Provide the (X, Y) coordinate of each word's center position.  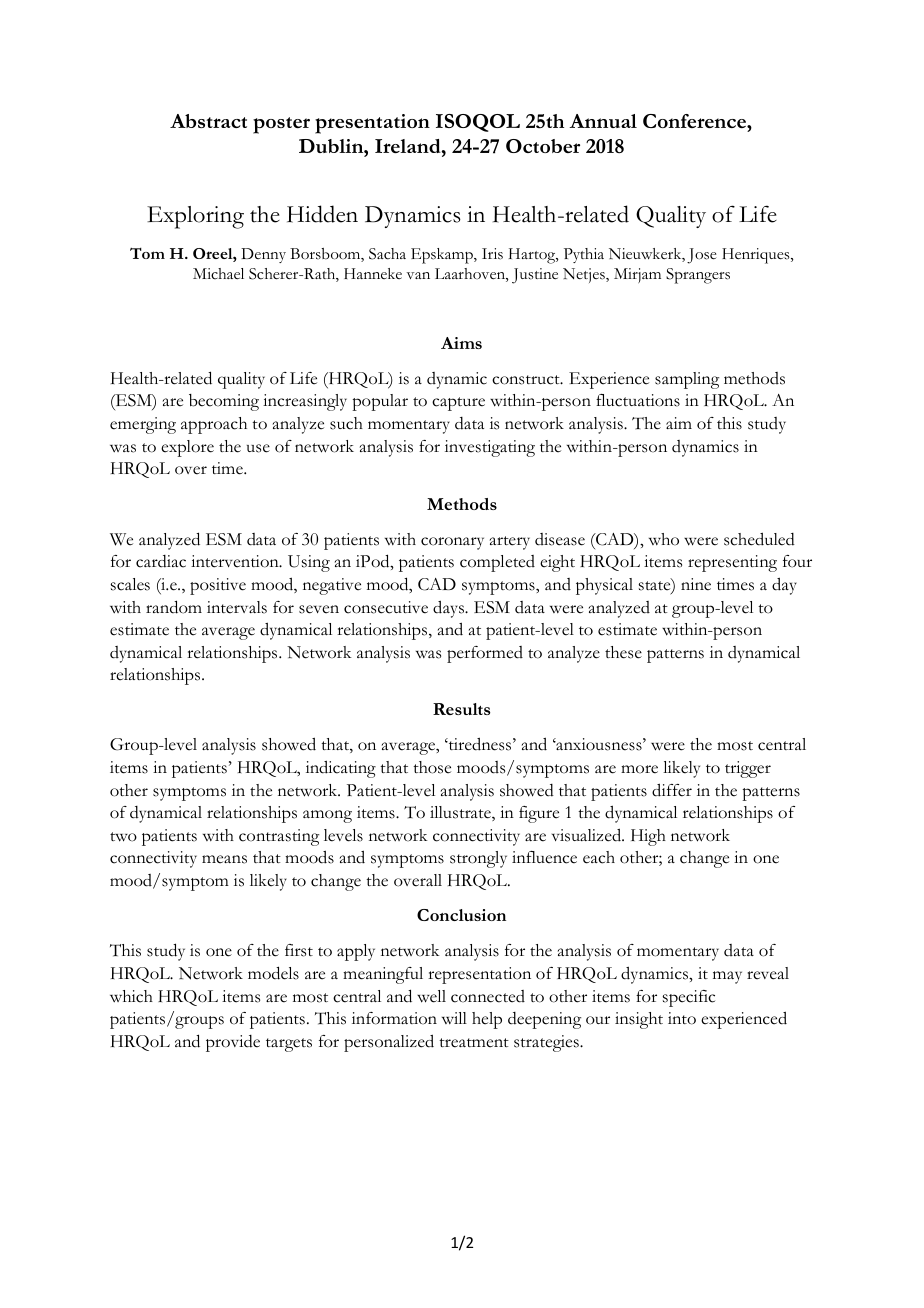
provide (233, 1043)
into (682, 1018)
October (543, 146)
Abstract (208, 121)
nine (696, 584)
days (449, 609)
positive (218, 586)
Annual (603, 121)
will (454, 1018)
